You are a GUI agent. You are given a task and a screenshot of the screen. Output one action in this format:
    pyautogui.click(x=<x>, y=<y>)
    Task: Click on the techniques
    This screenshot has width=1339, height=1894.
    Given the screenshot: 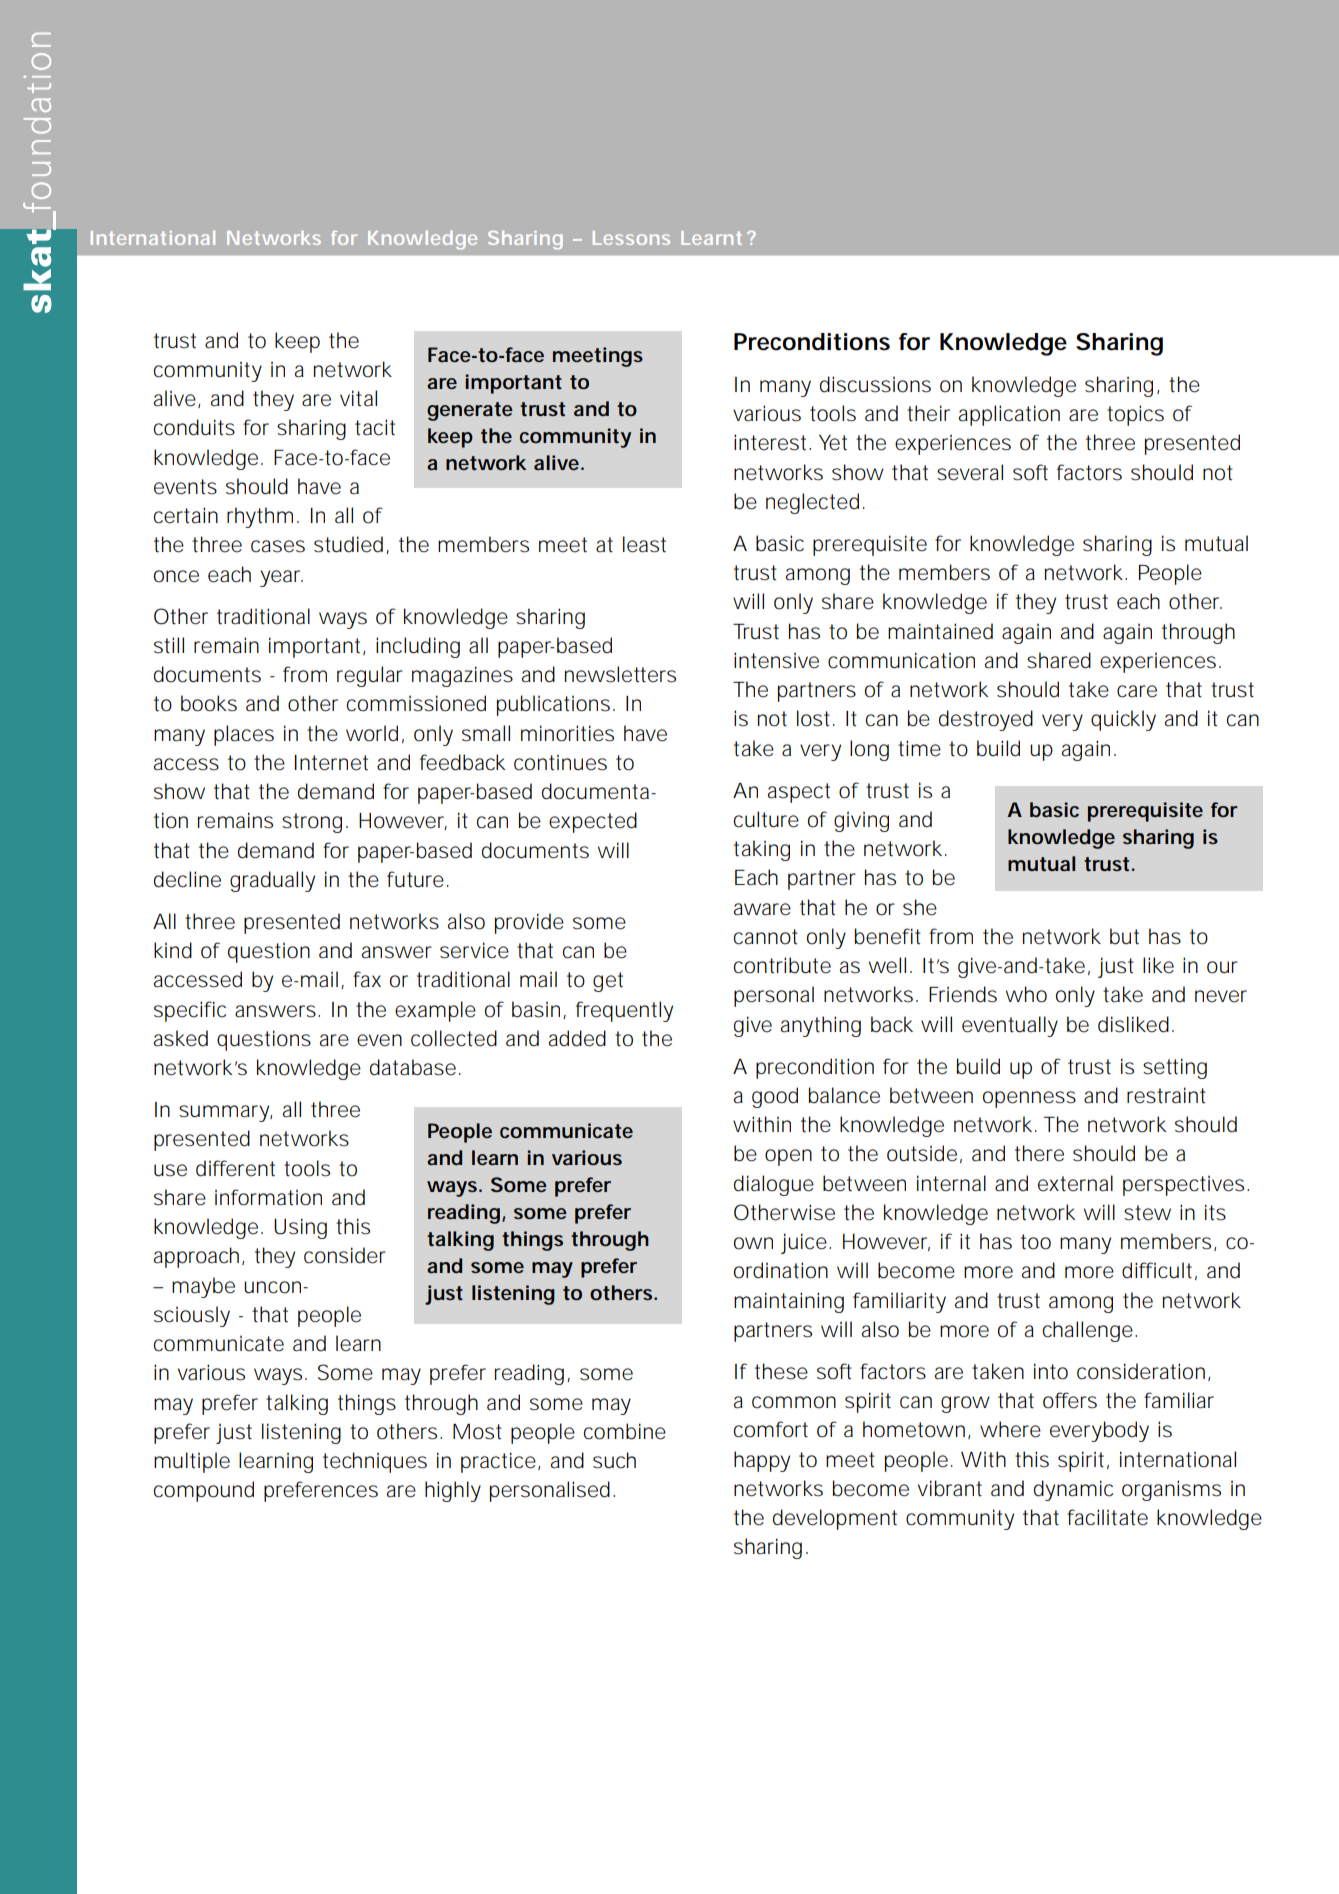 What is the action you would take?
    pyautogui.click(x=375, y=1462)
